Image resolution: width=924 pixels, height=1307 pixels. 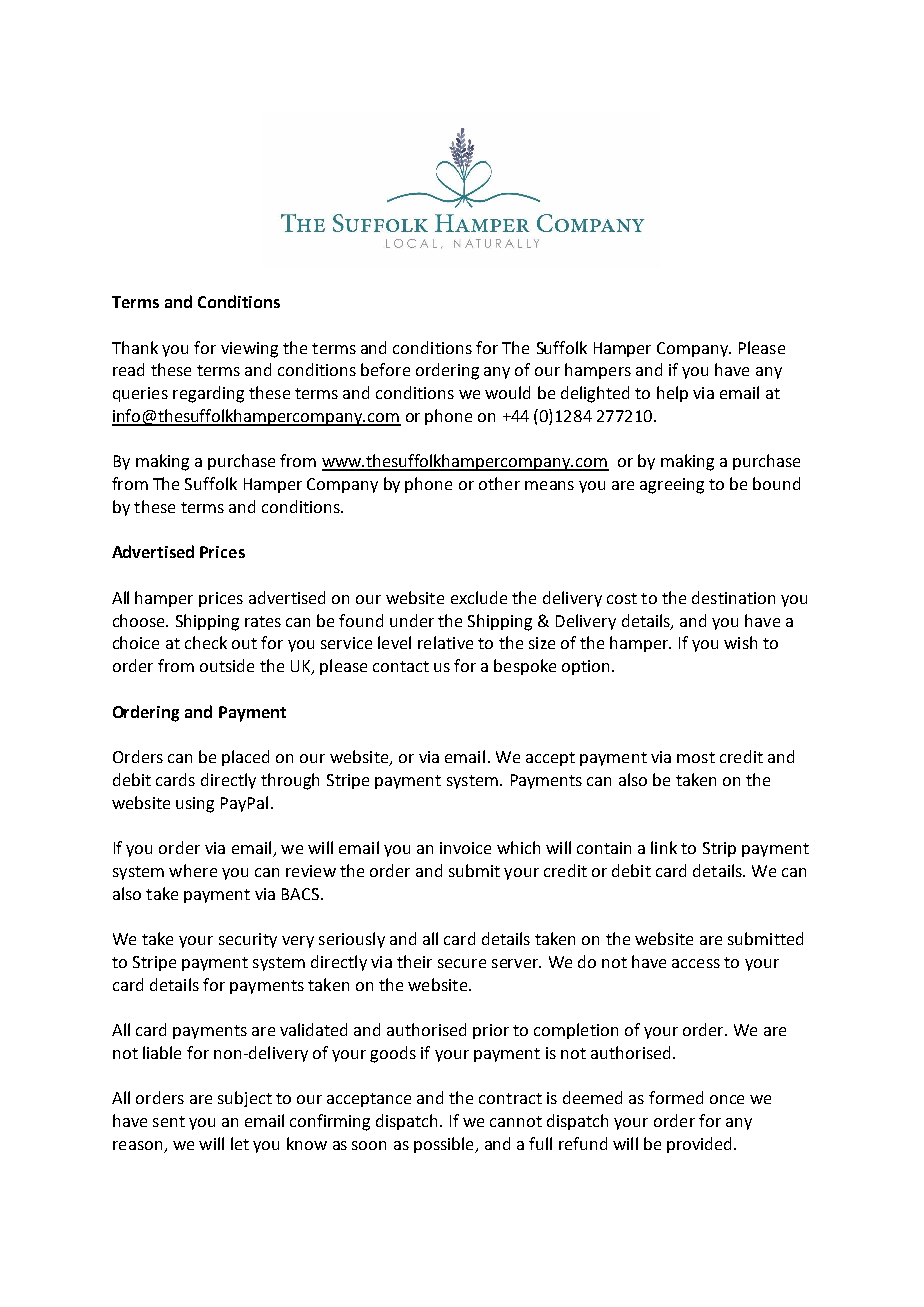 What do you see at coordinates (445, 642) in the document?
I see `relative` at bounding box center [445, 642].
